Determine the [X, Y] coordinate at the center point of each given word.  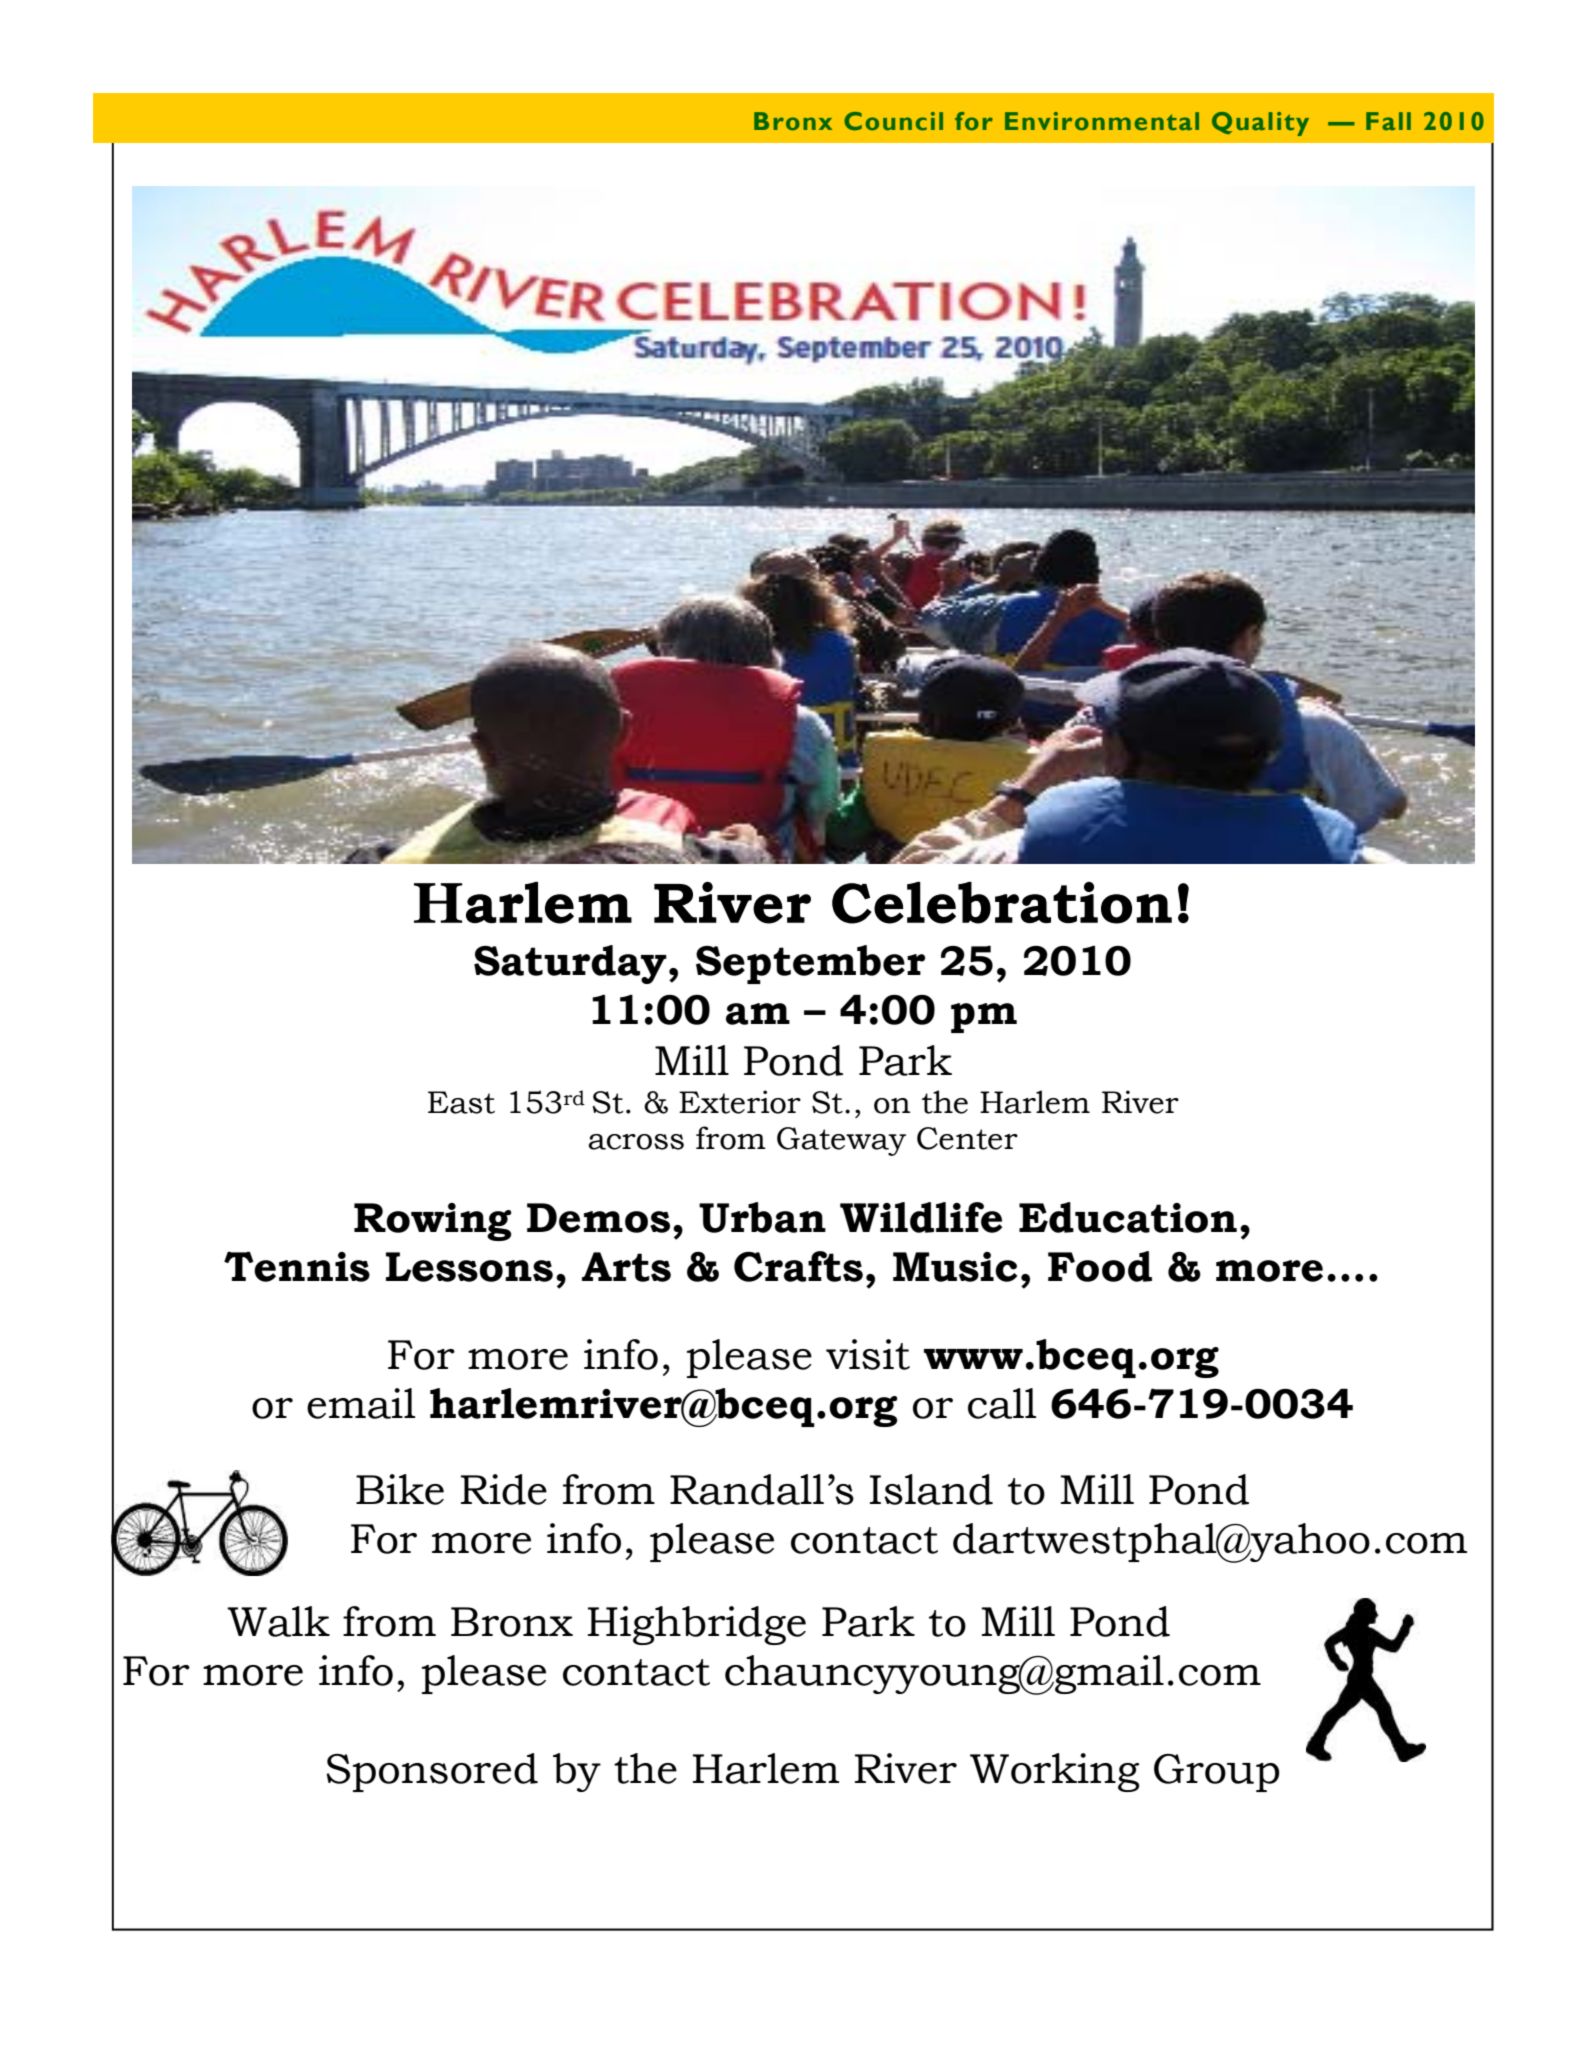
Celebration [1002, 903]
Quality [1260, 124]
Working [1054, 1772]
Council [893, 121]
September [810, 964]
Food [1100, 1266]
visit [868, 1354]
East [461, 1102]
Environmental [1102, 121]
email [361, 1403]
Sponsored [432, 1772]
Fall [1388, 121]
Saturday [570, 964]
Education [1128, 1217]
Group [1217, 1773]
